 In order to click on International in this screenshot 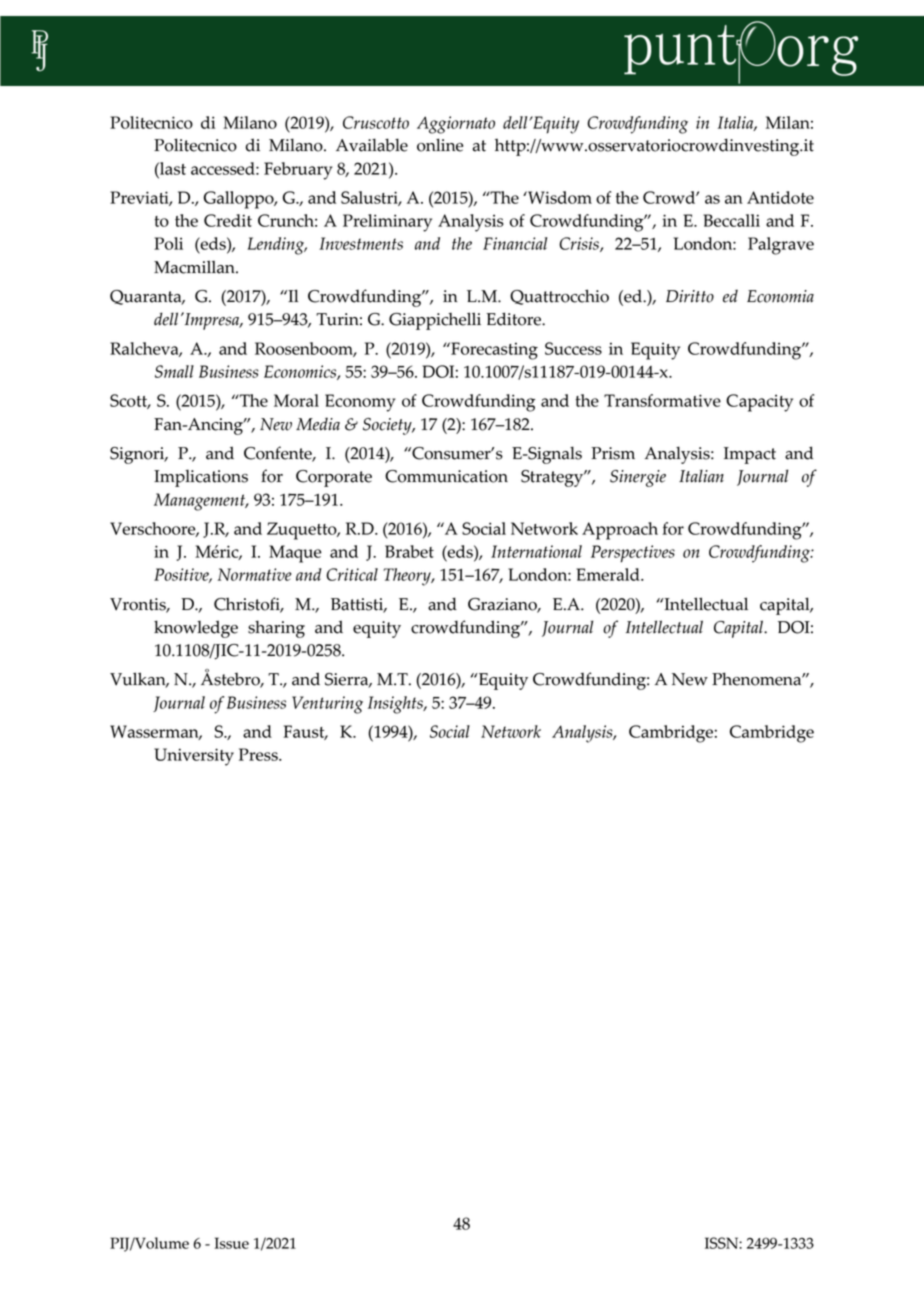, I will do `click(536, 551)`.
